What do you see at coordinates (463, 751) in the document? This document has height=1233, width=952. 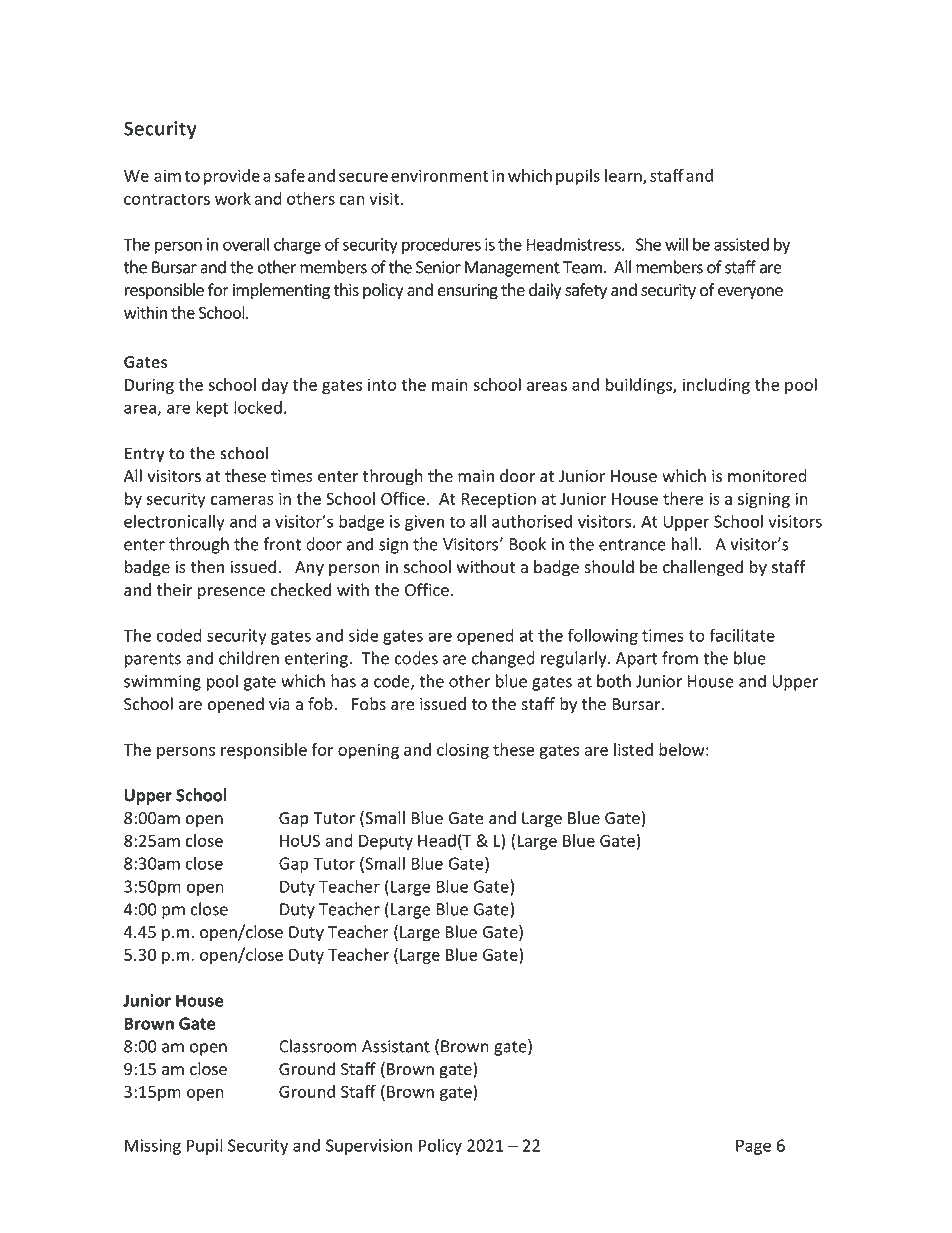 I see `closing` at bounding box center [463, 751].
